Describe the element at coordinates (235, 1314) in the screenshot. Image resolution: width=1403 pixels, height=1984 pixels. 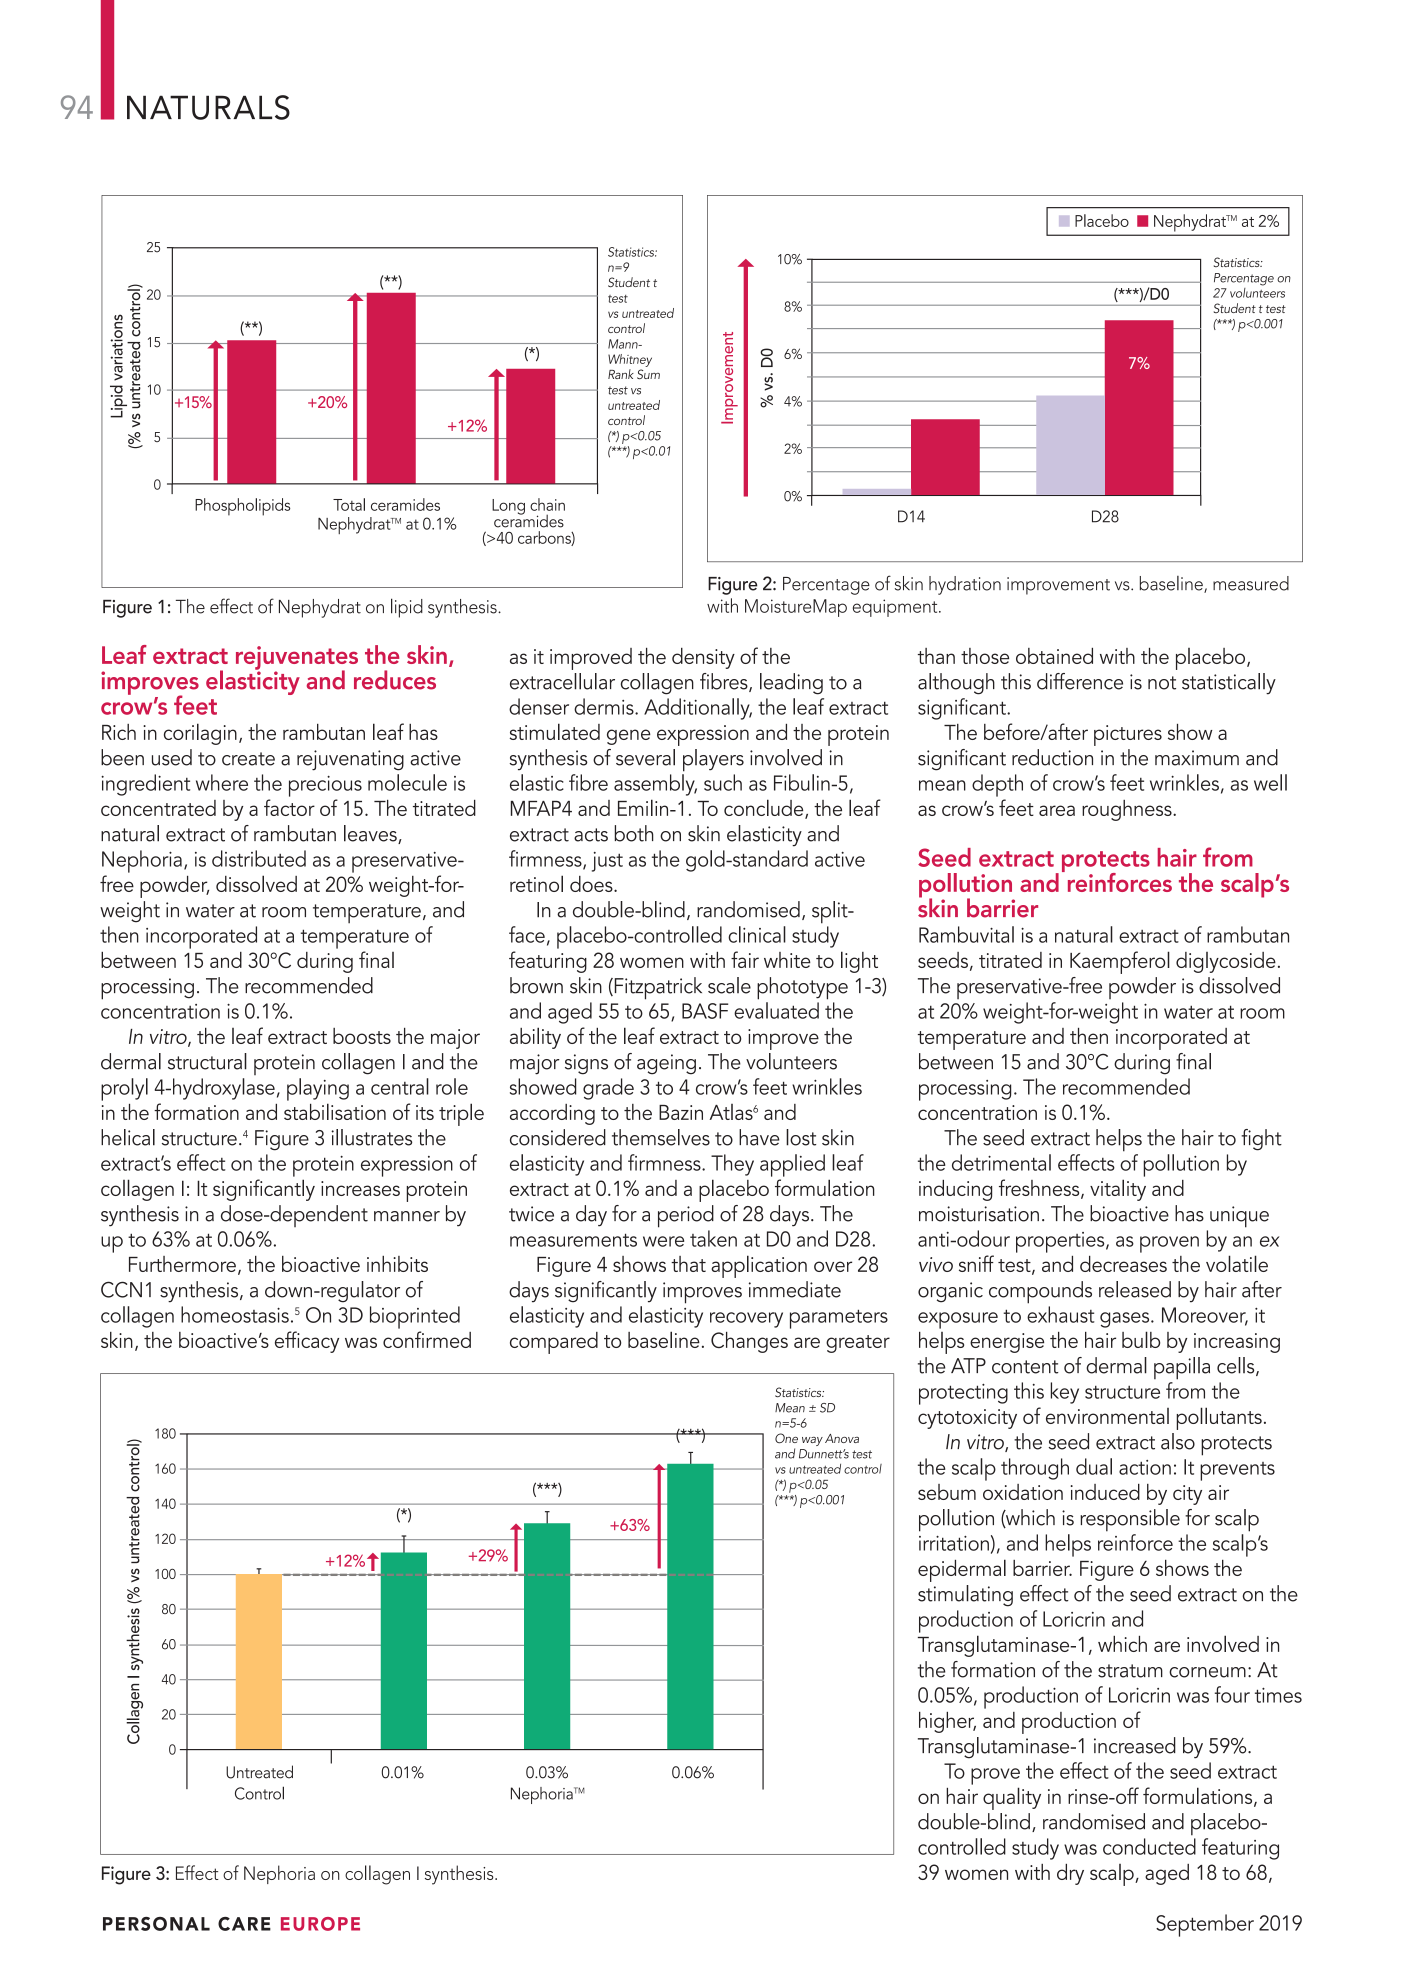
I see `homeostasis` at that location.
